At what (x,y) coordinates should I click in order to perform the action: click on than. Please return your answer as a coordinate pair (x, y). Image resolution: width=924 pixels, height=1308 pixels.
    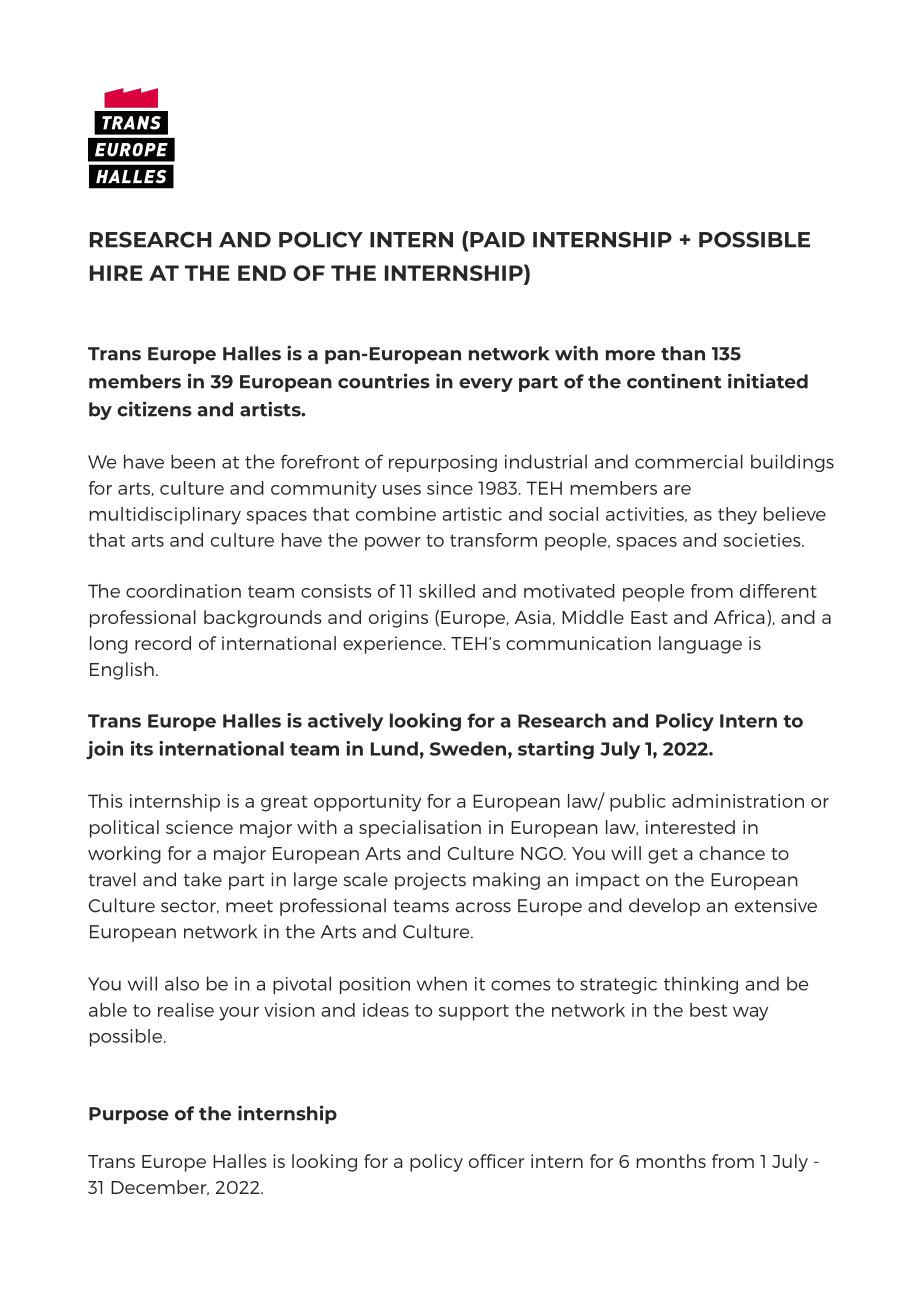
    Looking at the image, I should click on (683, 353).
